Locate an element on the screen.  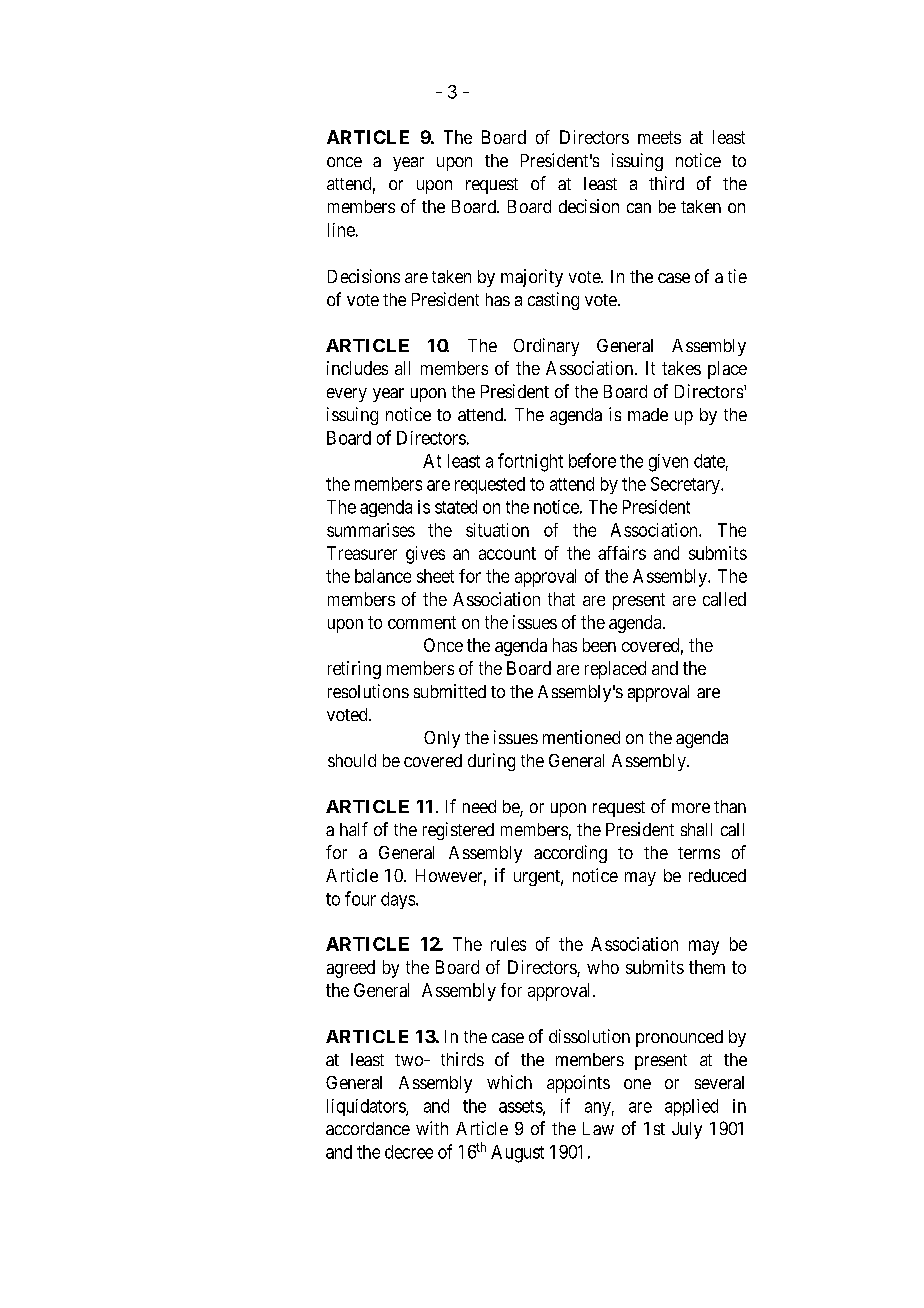
meets is located at coordinates (659, 137).
